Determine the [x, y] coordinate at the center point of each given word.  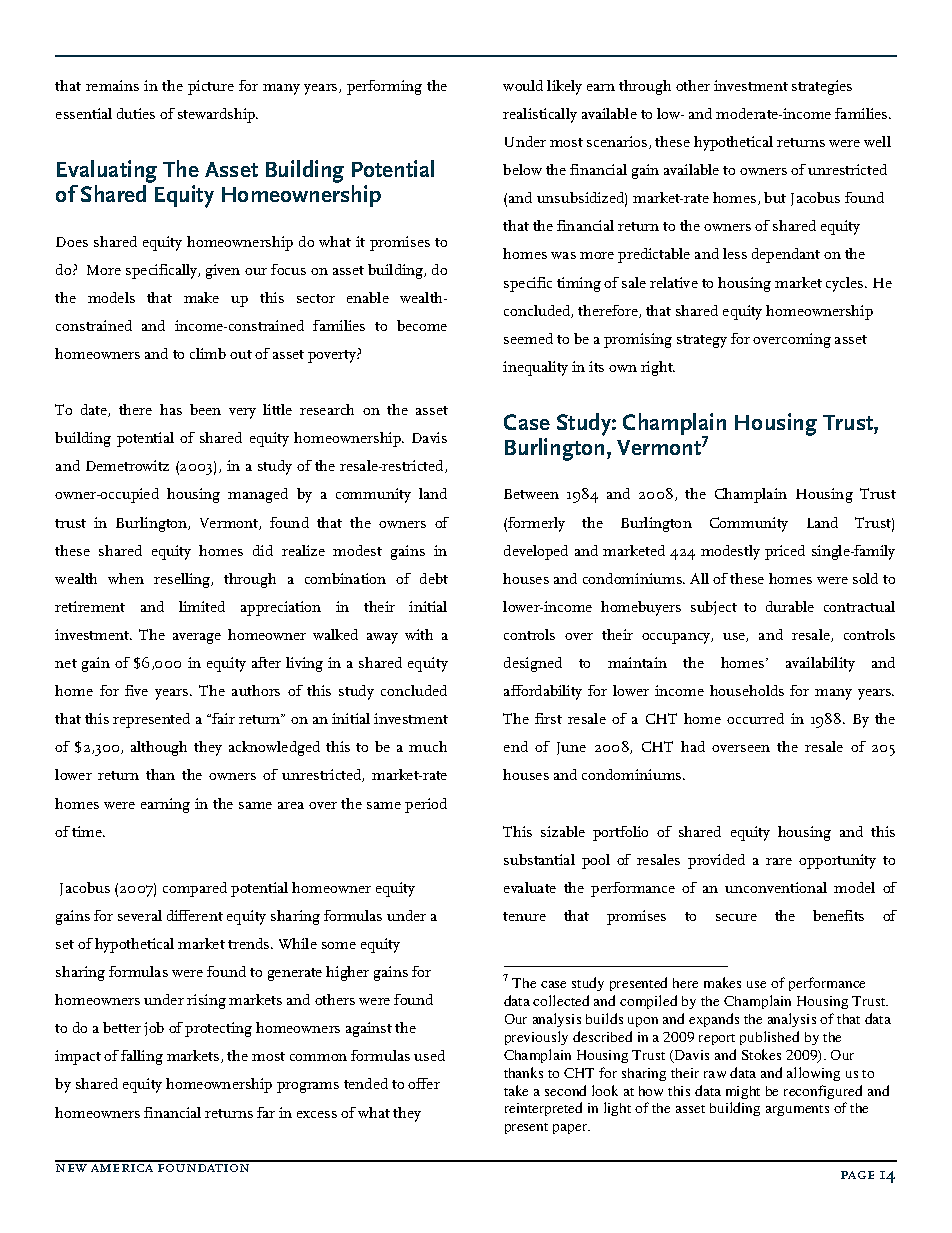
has [171, 409]
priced [785, 552]
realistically [540, 115]
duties [136, 113]
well [877, 141]
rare [779, 861]
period [426, 805]
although [159, 748]
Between [531, 494]
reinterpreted [543, 1109]
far [266, 1112]
